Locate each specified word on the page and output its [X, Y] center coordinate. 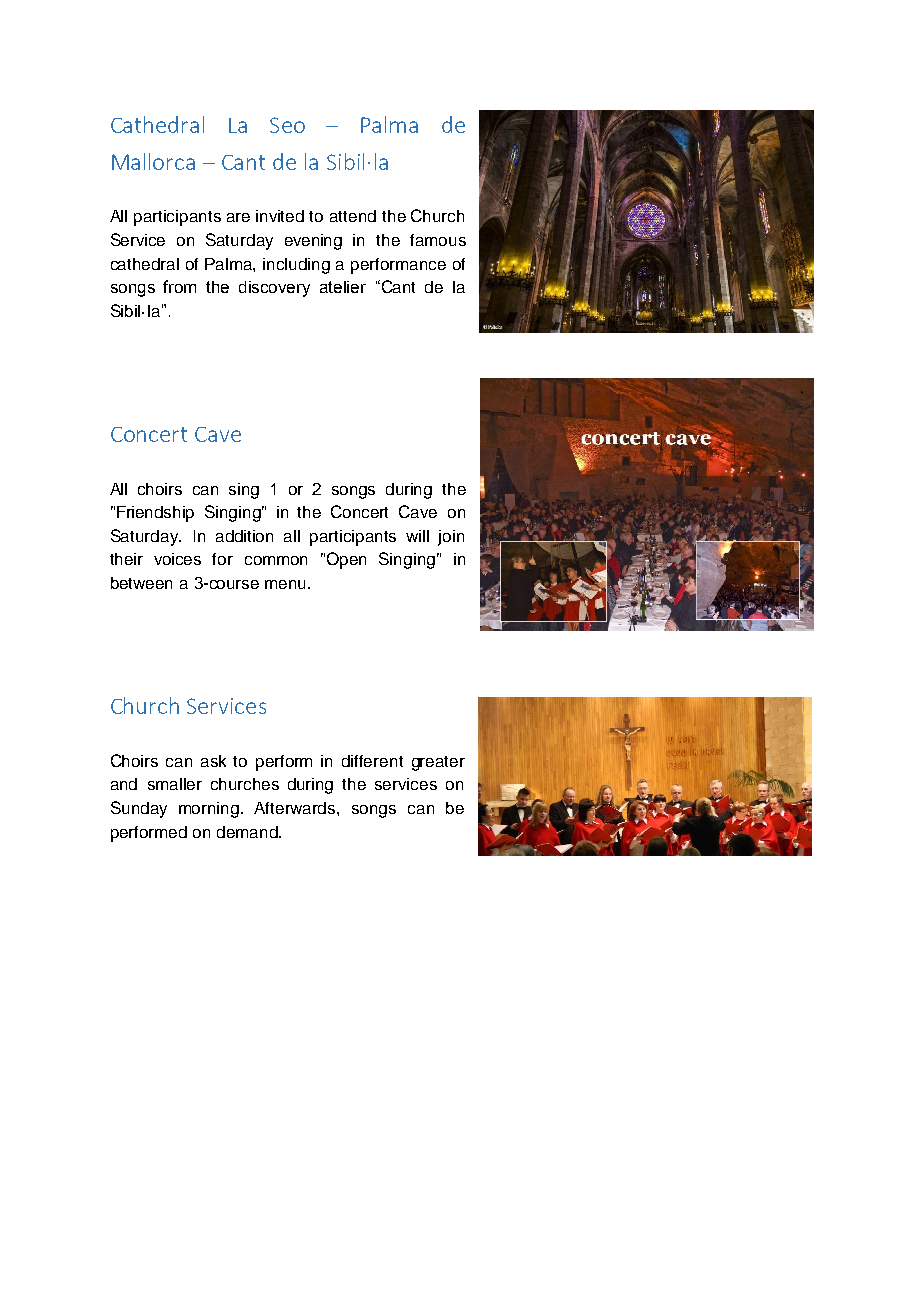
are [238, 217]
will [417, 536]
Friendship [155, 514]
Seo [287, 125]
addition [244, 536]
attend [353, 216]
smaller [175, 784]
